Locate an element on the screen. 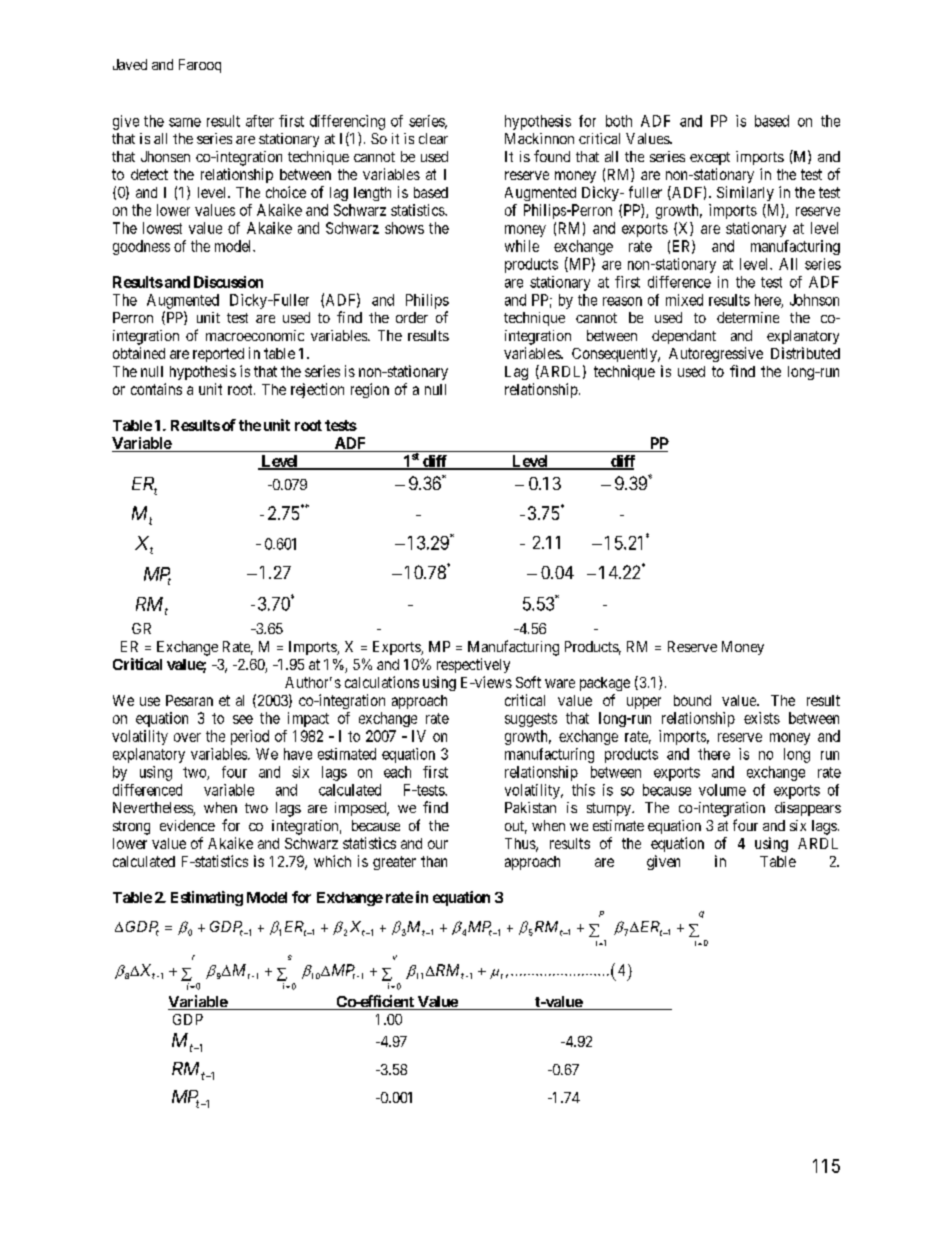 This screenshot has width=952, height=1233. same is located at coordinates (185, 122).
